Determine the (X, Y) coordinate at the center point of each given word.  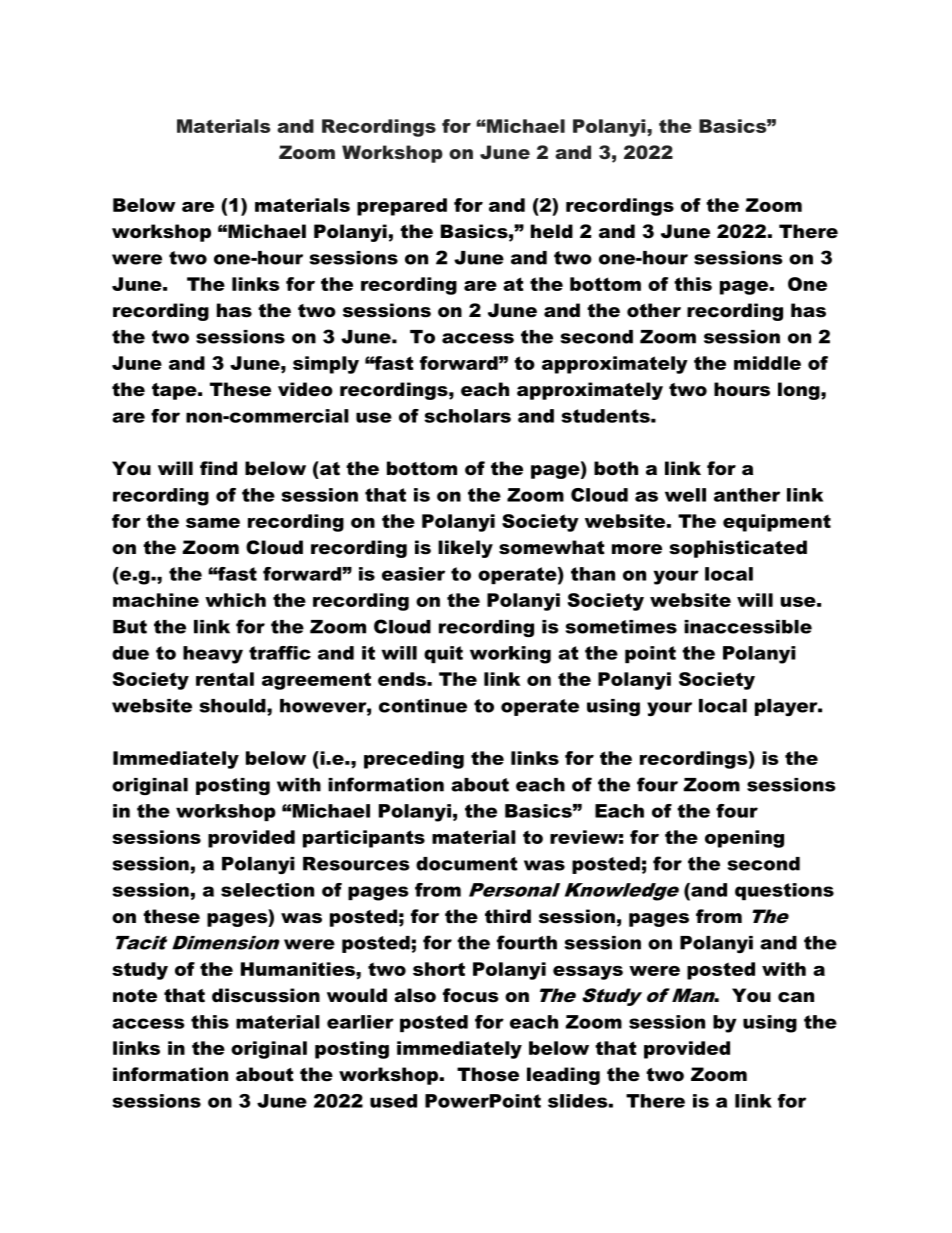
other (654, 310)
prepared (402, 207)
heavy (213, 655)
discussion (266, 995)
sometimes (621, 627)
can (796, 997)
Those (488, 1074)
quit (443, 654)
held (552, 231)
